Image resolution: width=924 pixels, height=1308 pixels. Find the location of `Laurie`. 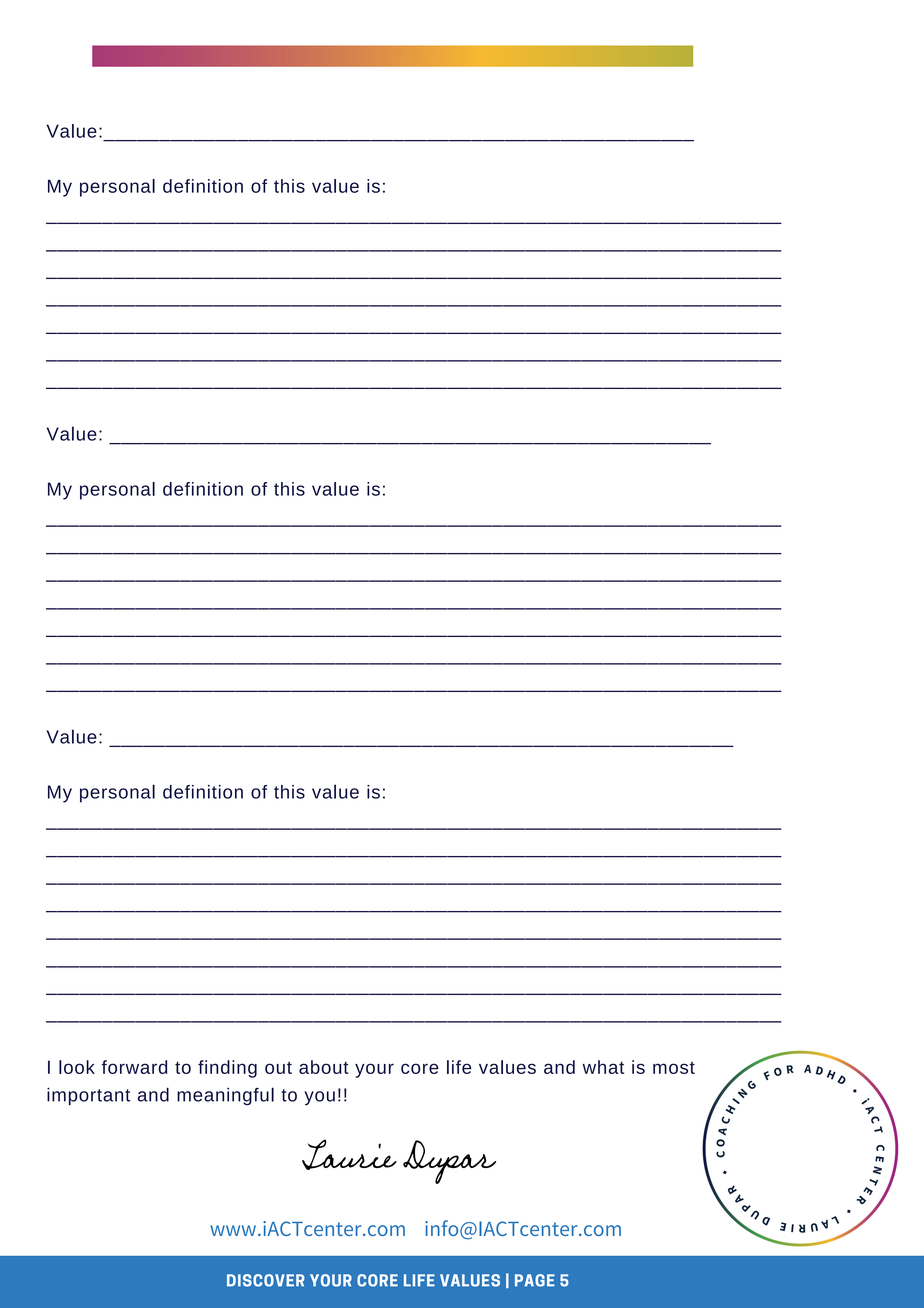

Laurie is located at coordinates (349, 1154).
